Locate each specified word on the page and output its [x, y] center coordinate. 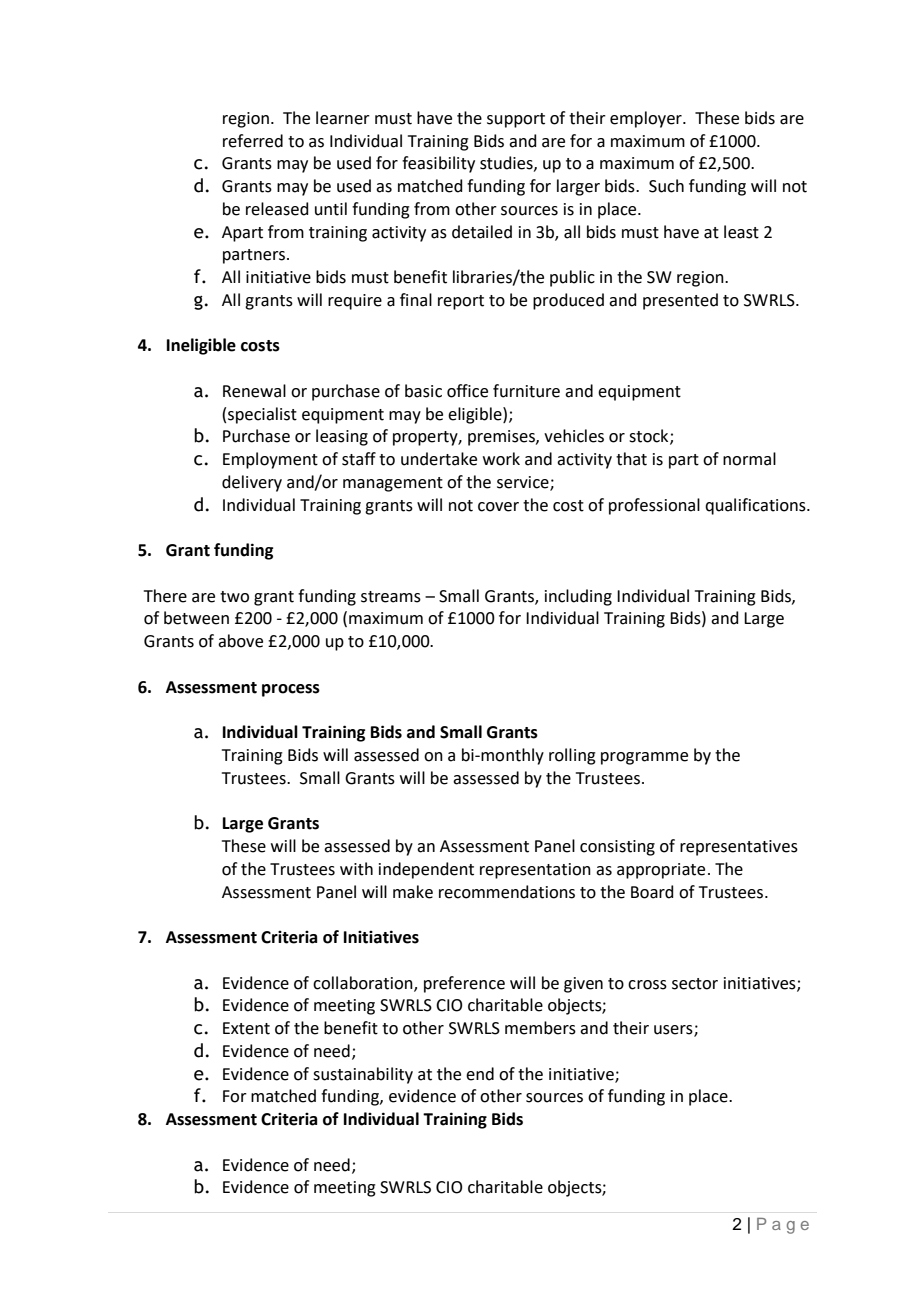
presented [680, 301]
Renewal [254, 391]
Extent [246, 1028]
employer [647, 119]
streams [391, 597]
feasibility [438, 164]
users [674, 1031]
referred [253, 141]
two [234, 597]
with [356, 869]
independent [426, 870]
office [467, 391]
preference [464, 984]
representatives [739, 848]
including [578, 597]
